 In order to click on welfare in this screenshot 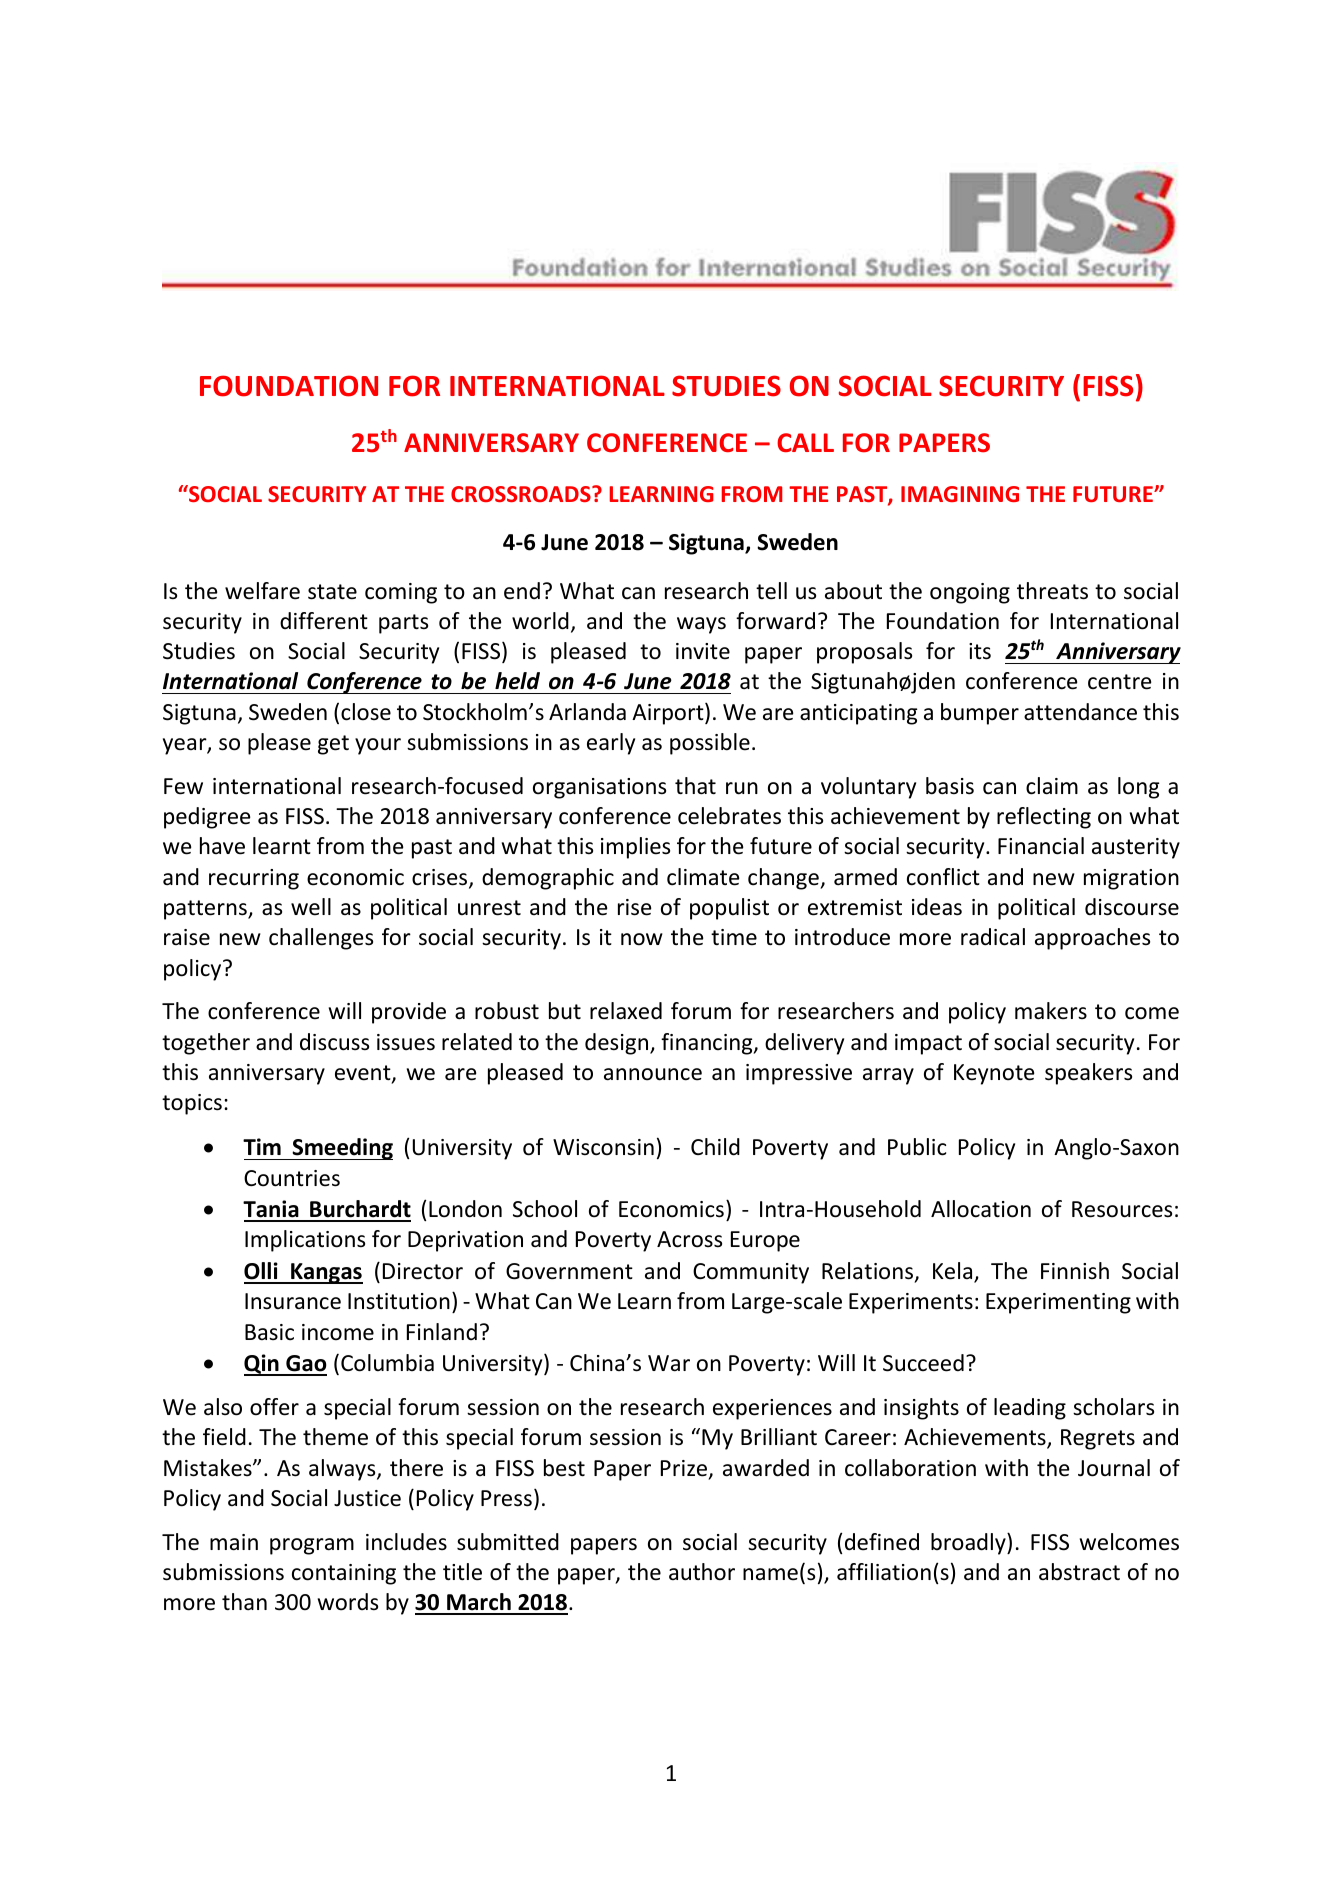, I will do `click(262, 591)`.
